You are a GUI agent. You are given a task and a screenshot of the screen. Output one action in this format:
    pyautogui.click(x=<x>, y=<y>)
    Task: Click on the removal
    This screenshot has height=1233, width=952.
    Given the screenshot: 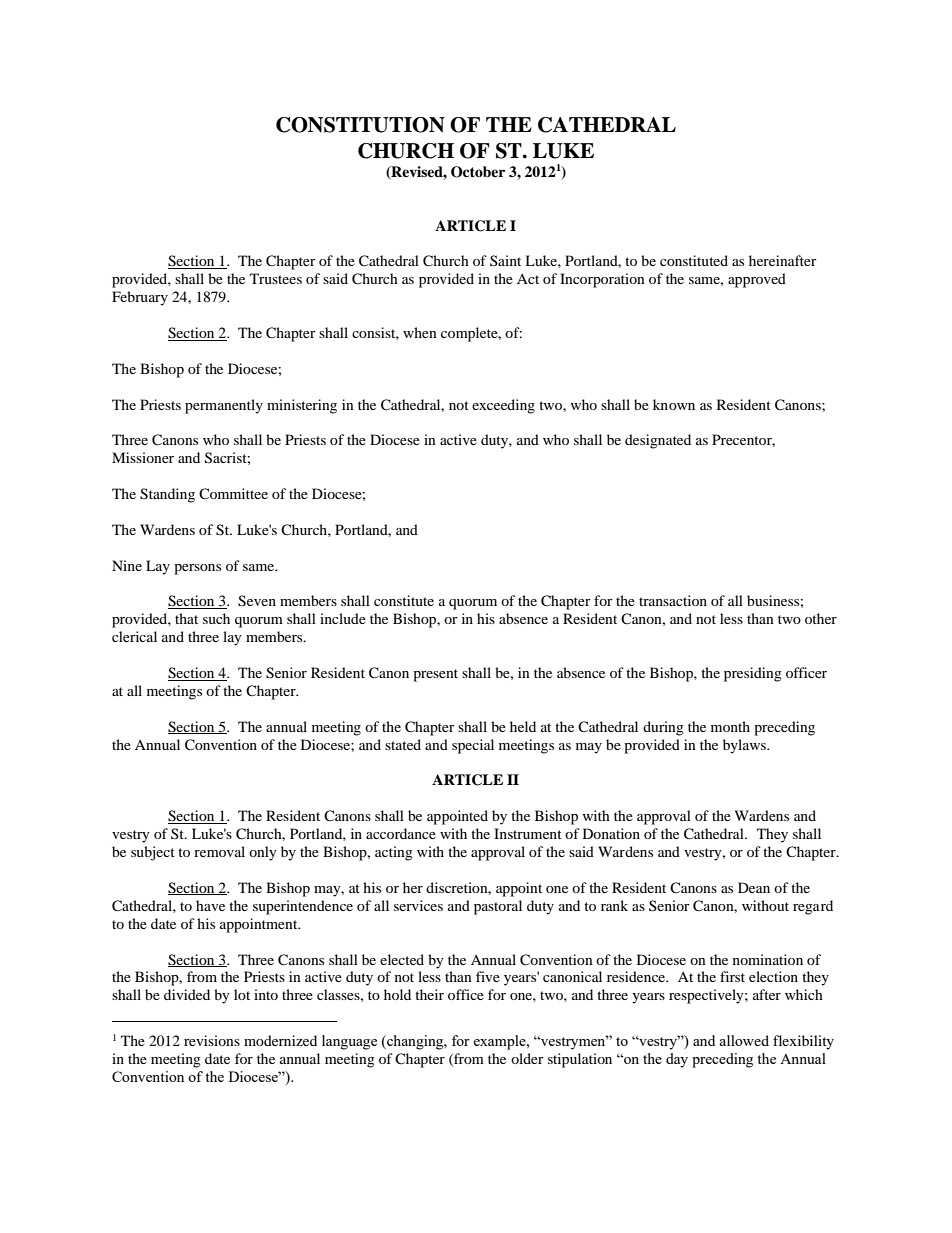 What is the action you would take?
    pyautogui.click(x=219, y=851)
